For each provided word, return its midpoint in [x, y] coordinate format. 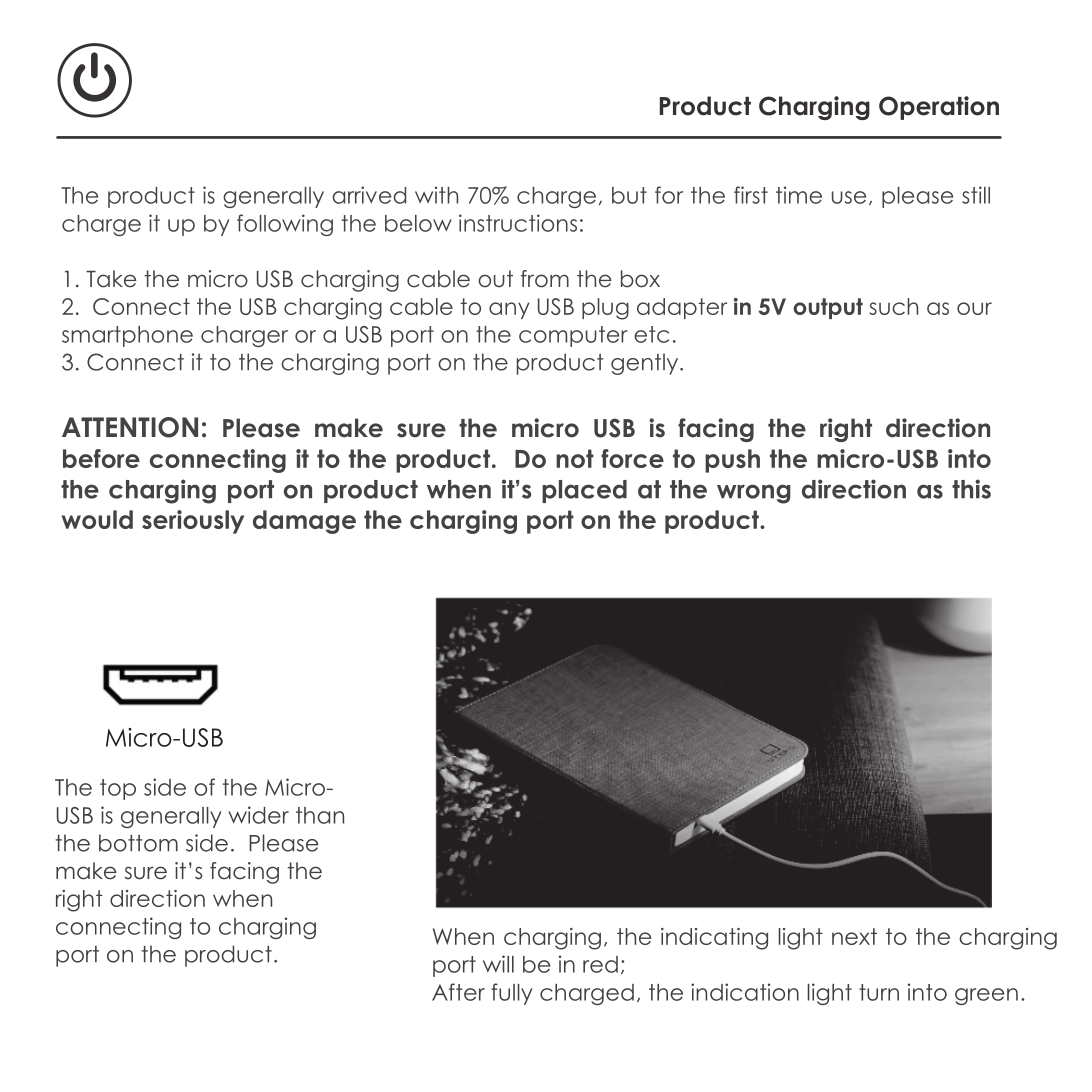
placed [584, 491]
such [893, 306]
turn [879, 992]
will [498, 964]
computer [573, 336]
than [320, 815]
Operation [939, 108]
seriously [193, 522]
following [285, 225]
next [854, 936]
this [971, 489]
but [629, 195]
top [118, 789]
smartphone [127, 336]
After [458, 992]
